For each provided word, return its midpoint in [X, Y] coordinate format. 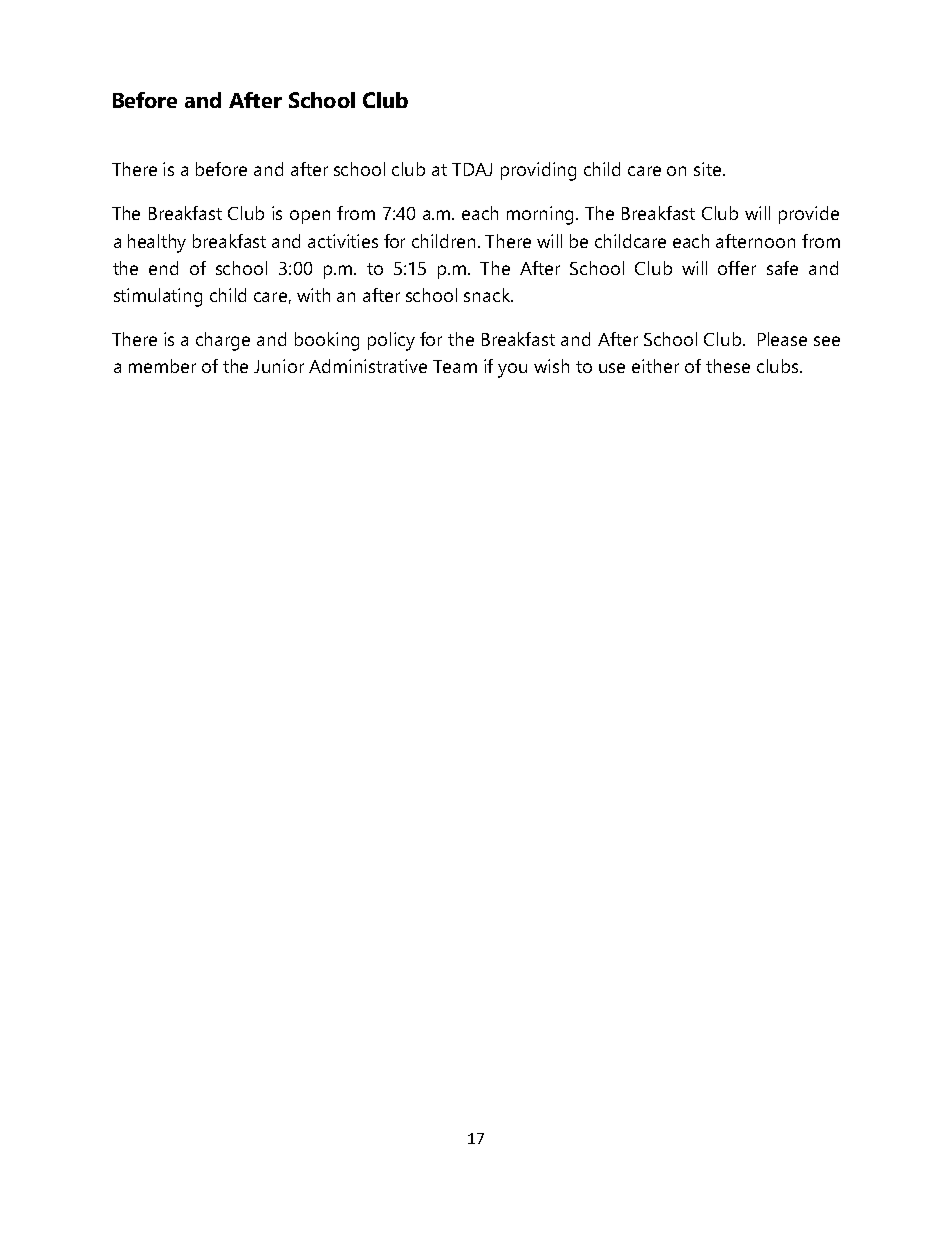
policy [391, 341]
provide [809, 215]
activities [343, 241]
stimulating [158, 297]
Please [782, 339]
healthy [157, 243]
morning [542, 215]
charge [223, 341]
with [313, 295]
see [827, 341]
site [709, 169]
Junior [279, 366]
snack [488, 295]
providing [538, 171]
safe [782, 268]
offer [737, 268]
